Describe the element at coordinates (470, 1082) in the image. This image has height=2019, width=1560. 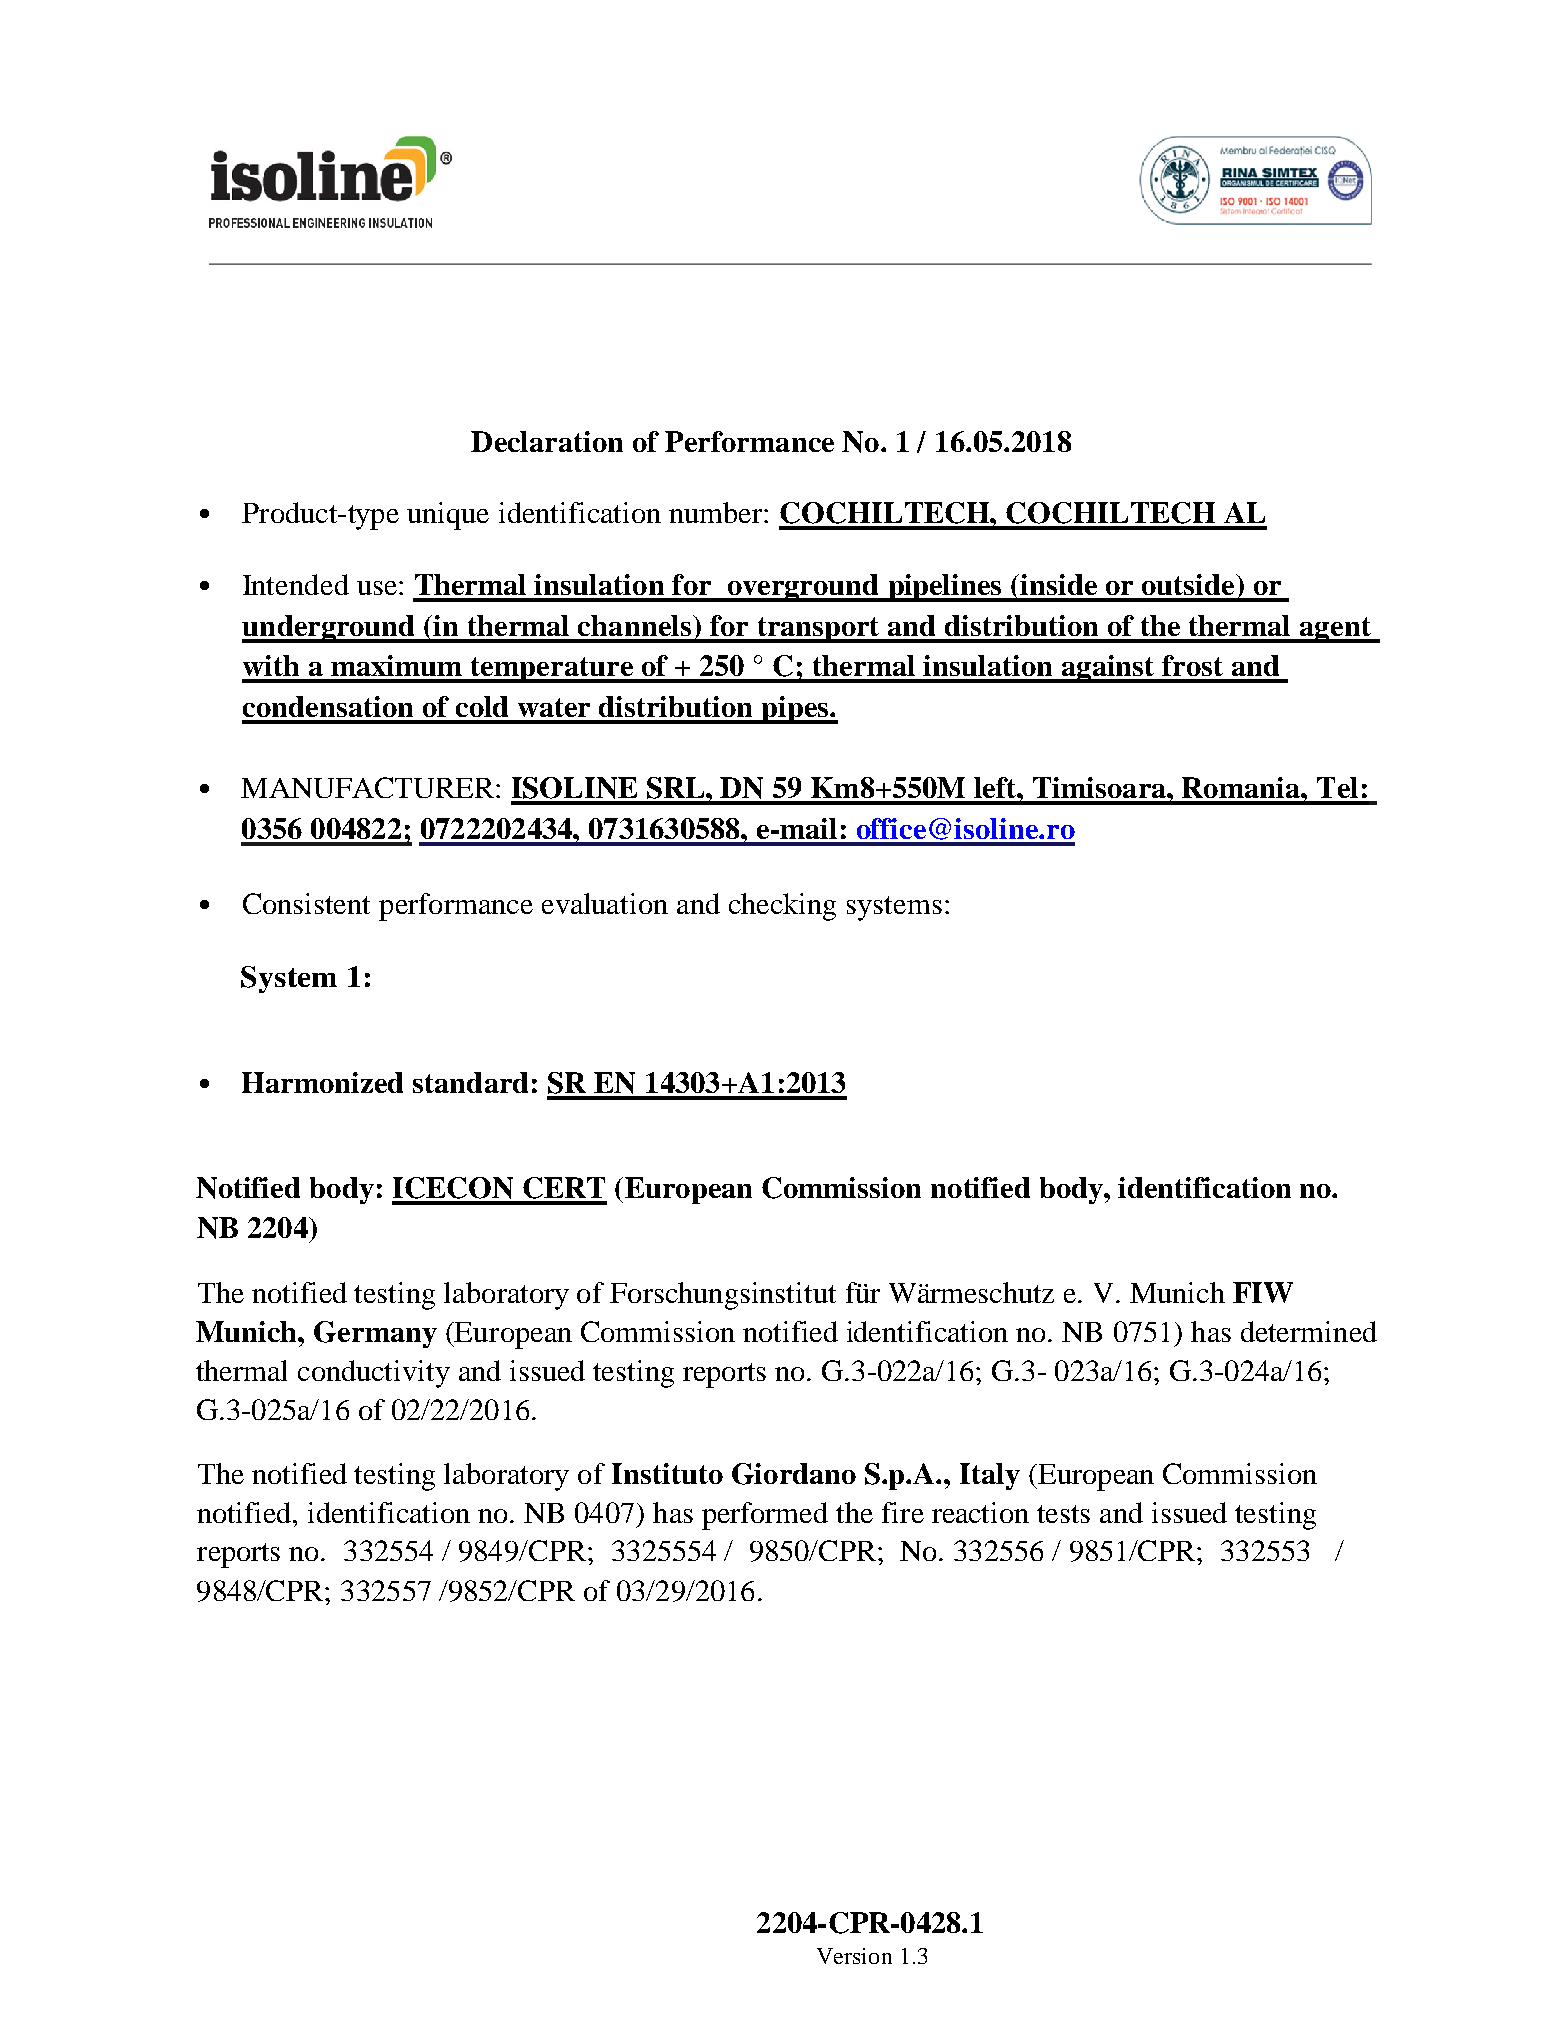
I see `standard` at that location.
